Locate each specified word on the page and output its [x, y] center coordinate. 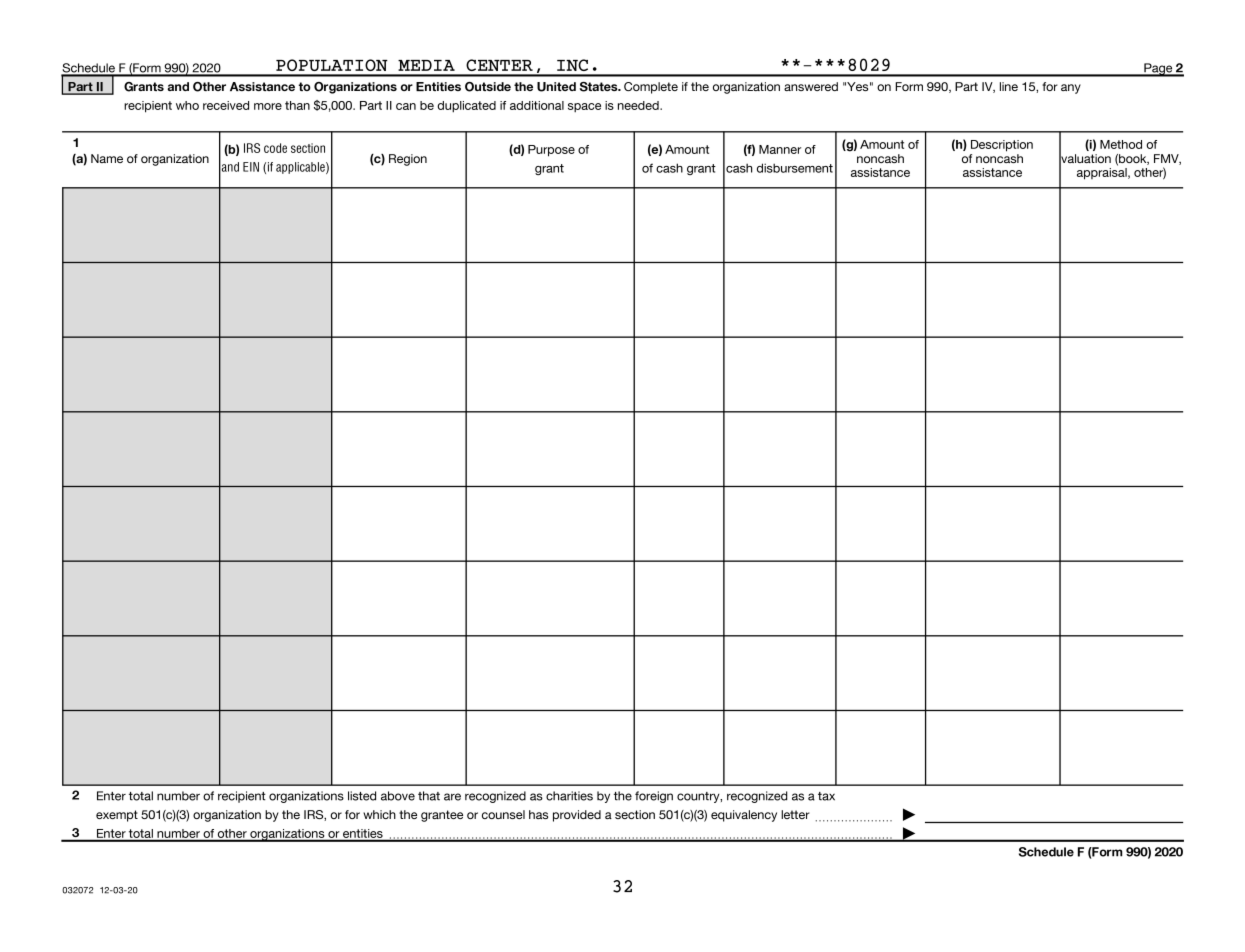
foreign [654, 797]
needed [639, 105]
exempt [117, 816]
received [226, 105]
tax [826, 796]
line [1009, 86]
